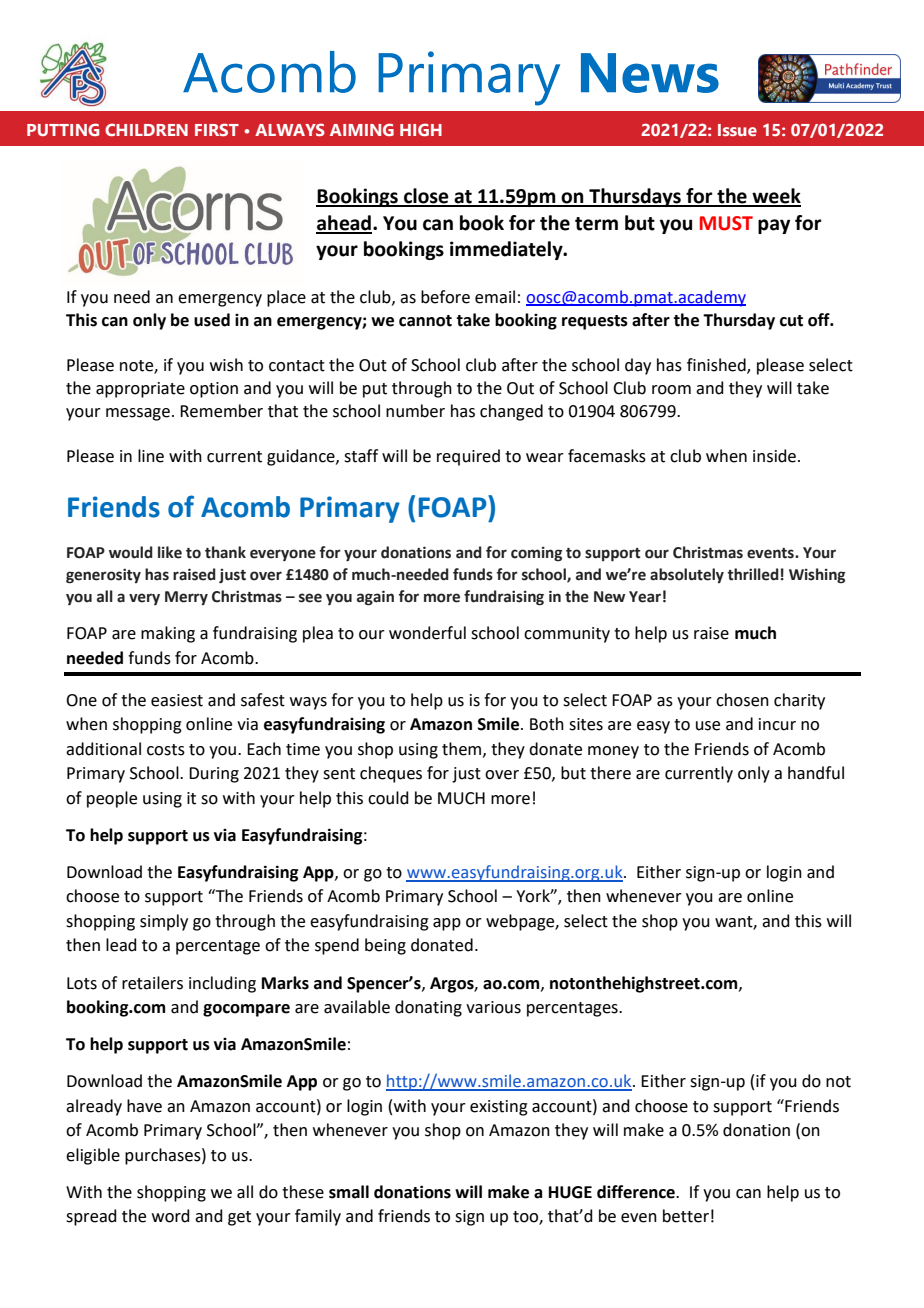 Image resolution: width=924 pixels, height=1308 pixels. What do you see at coordinates (146, 129) in the image?
I see `CHILDREN` at bounding box center [146, 129].
